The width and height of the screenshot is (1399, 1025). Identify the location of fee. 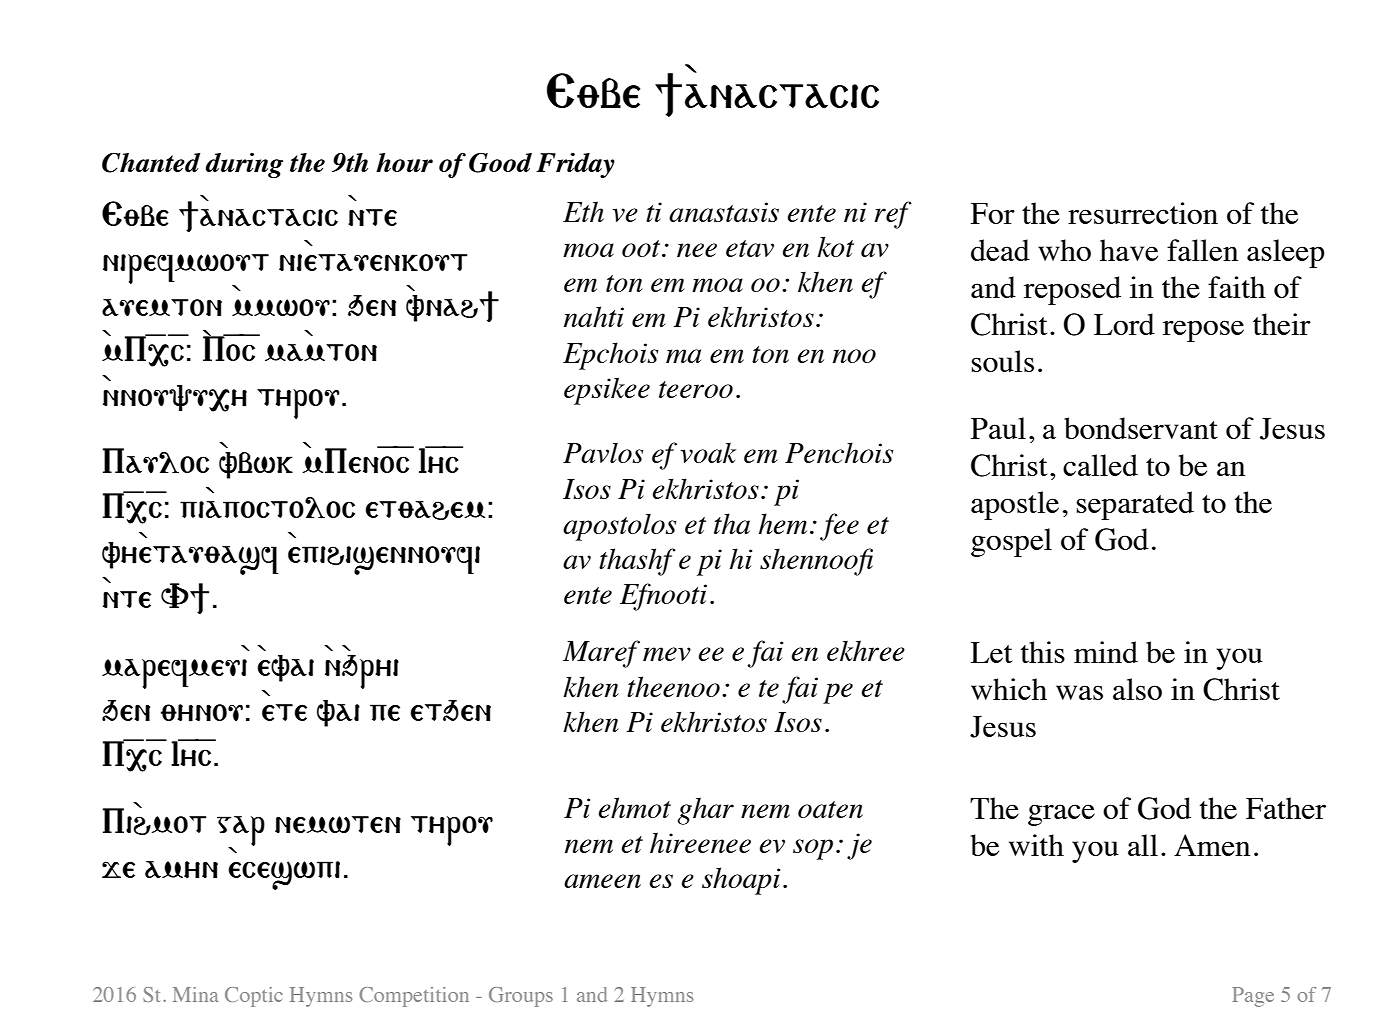
(839, 527).
